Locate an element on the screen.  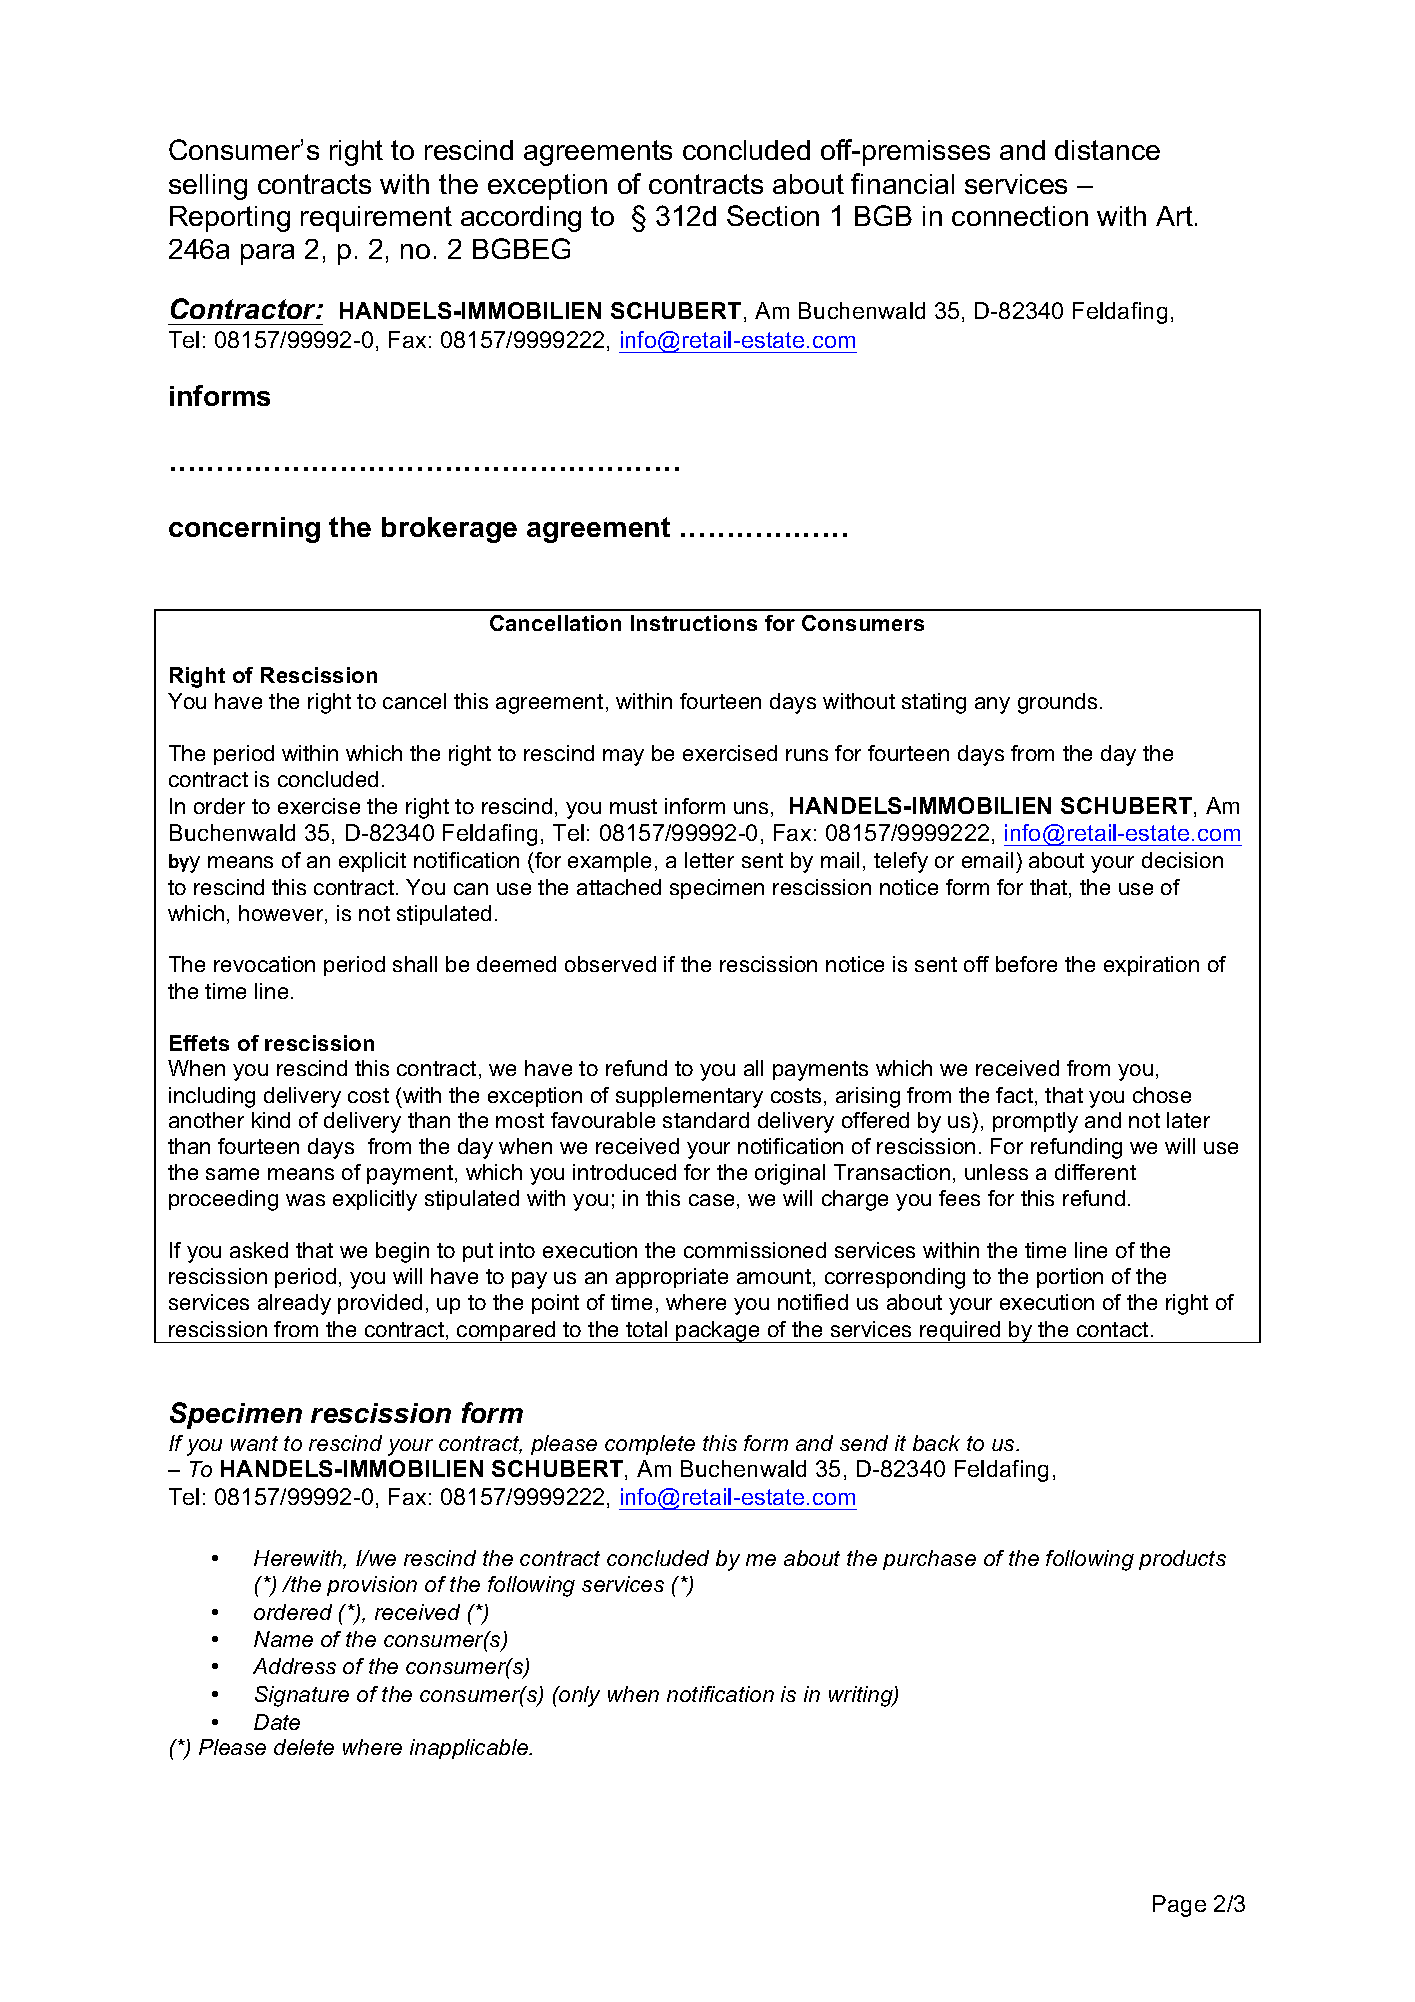
revocation is located at coordinates (264, 964).
